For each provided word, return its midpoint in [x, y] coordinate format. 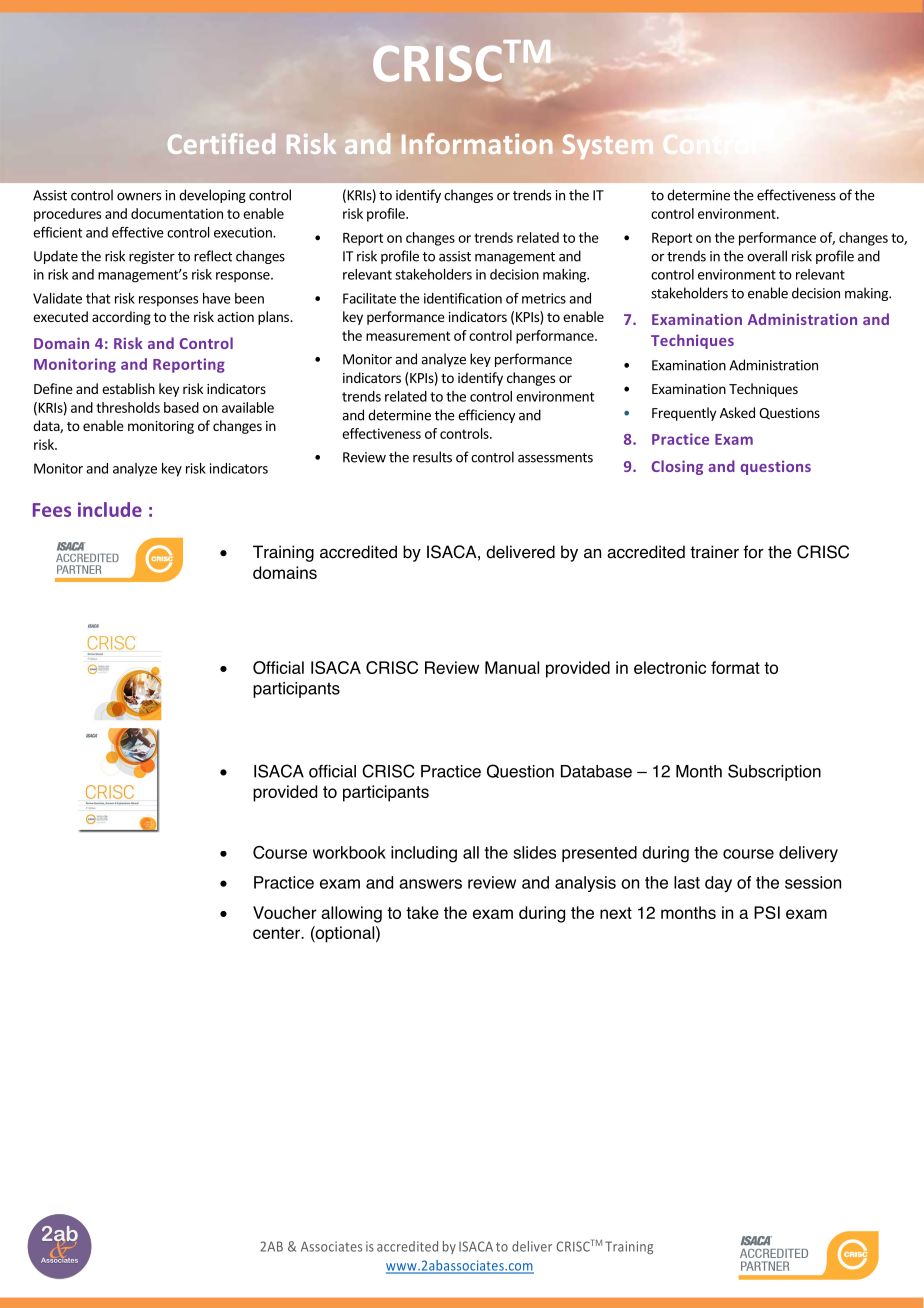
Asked [737, 412]
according [121, 318]
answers [430, 884]
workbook [349, 852]
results [432, 457]
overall [767, 256]
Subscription [774, 772]
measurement [408, 336]
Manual [512, 667]
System [608, 147]
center [277, 933]
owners [139, 197]
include [110, 509]
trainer [714, 552]
